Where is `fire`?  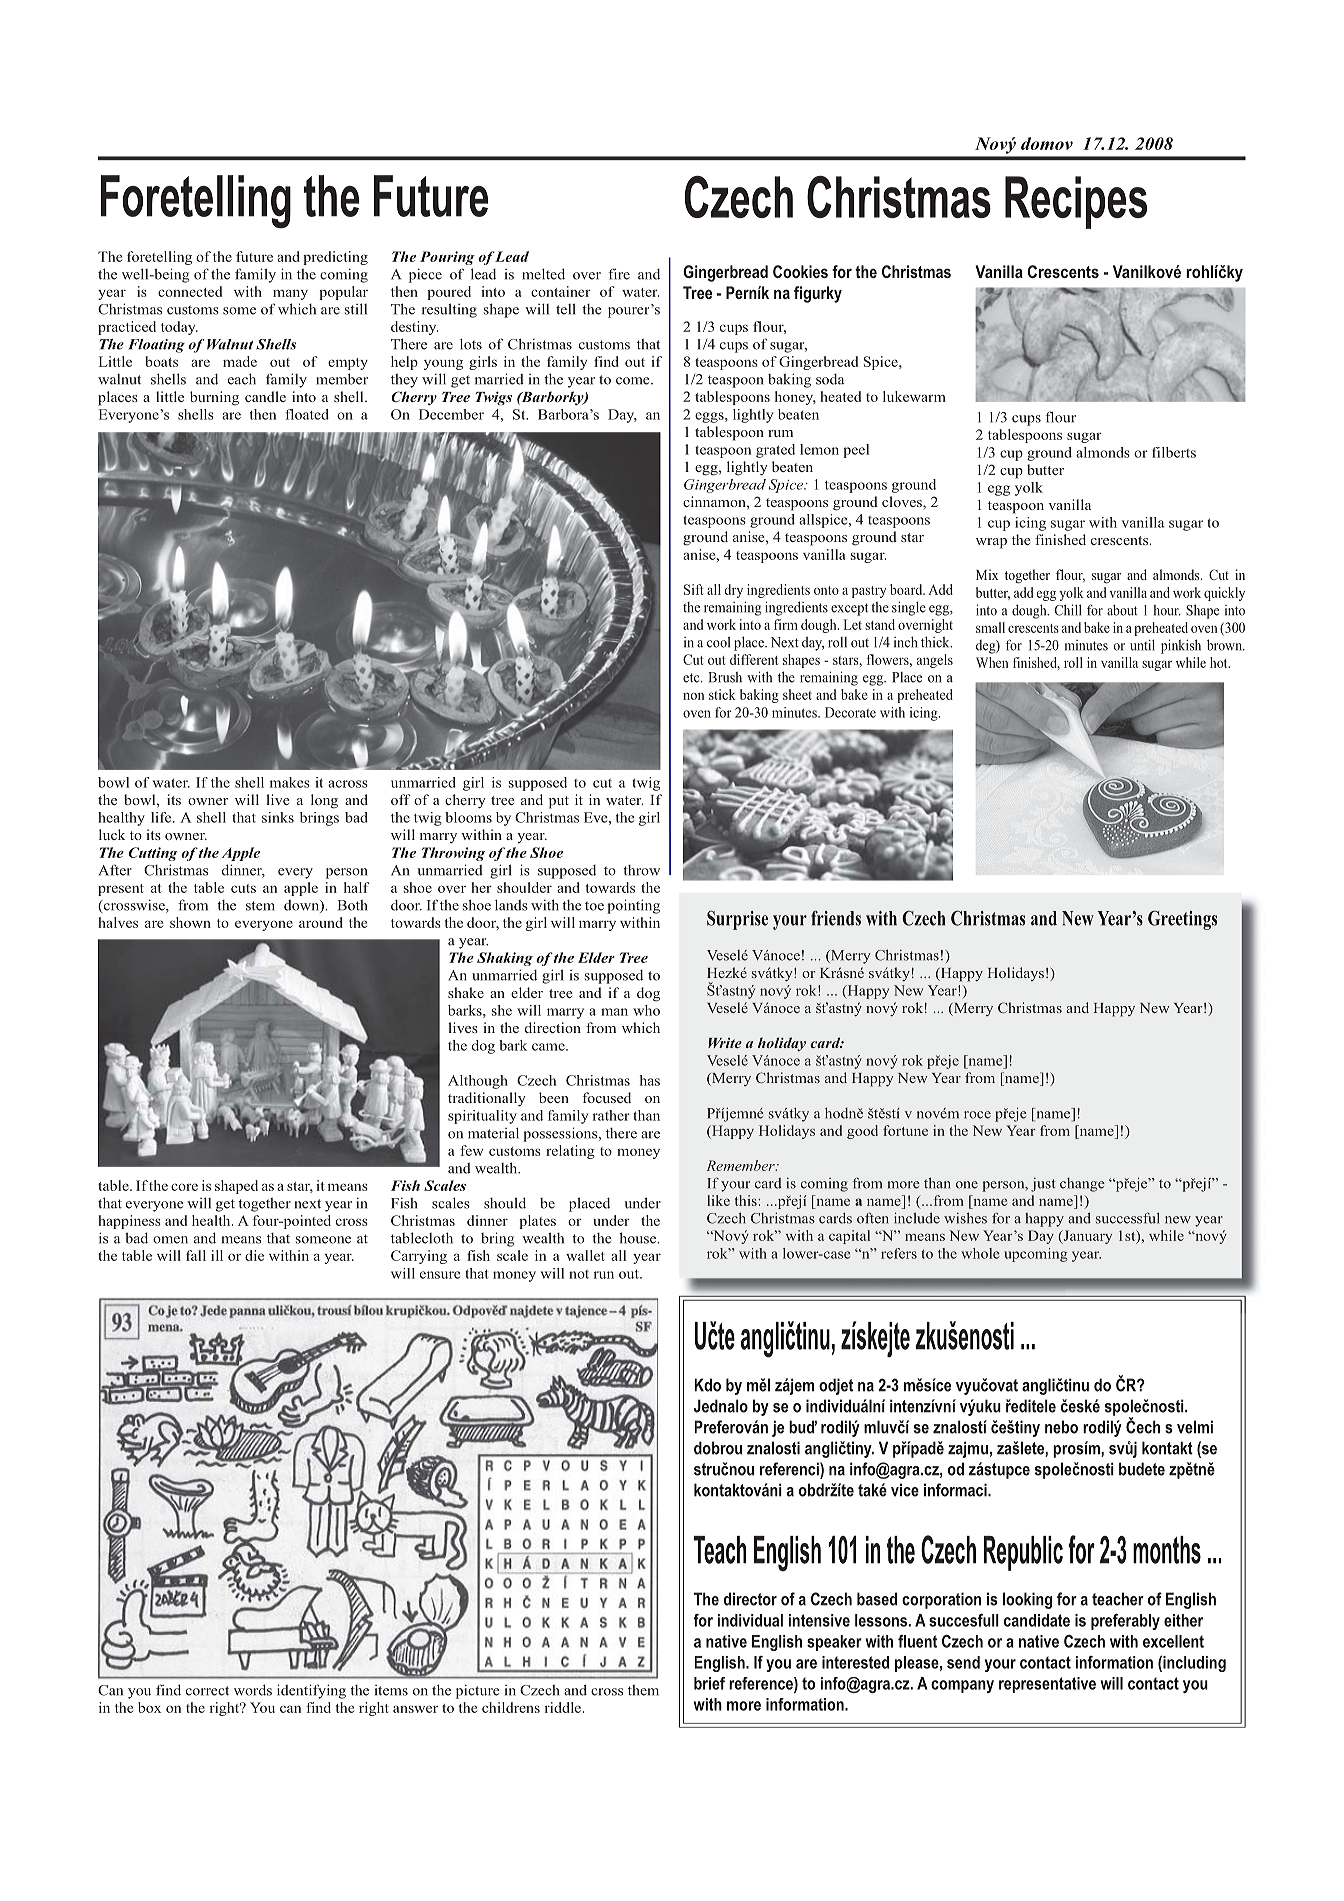 fire is located at coordinates (619, 274).
